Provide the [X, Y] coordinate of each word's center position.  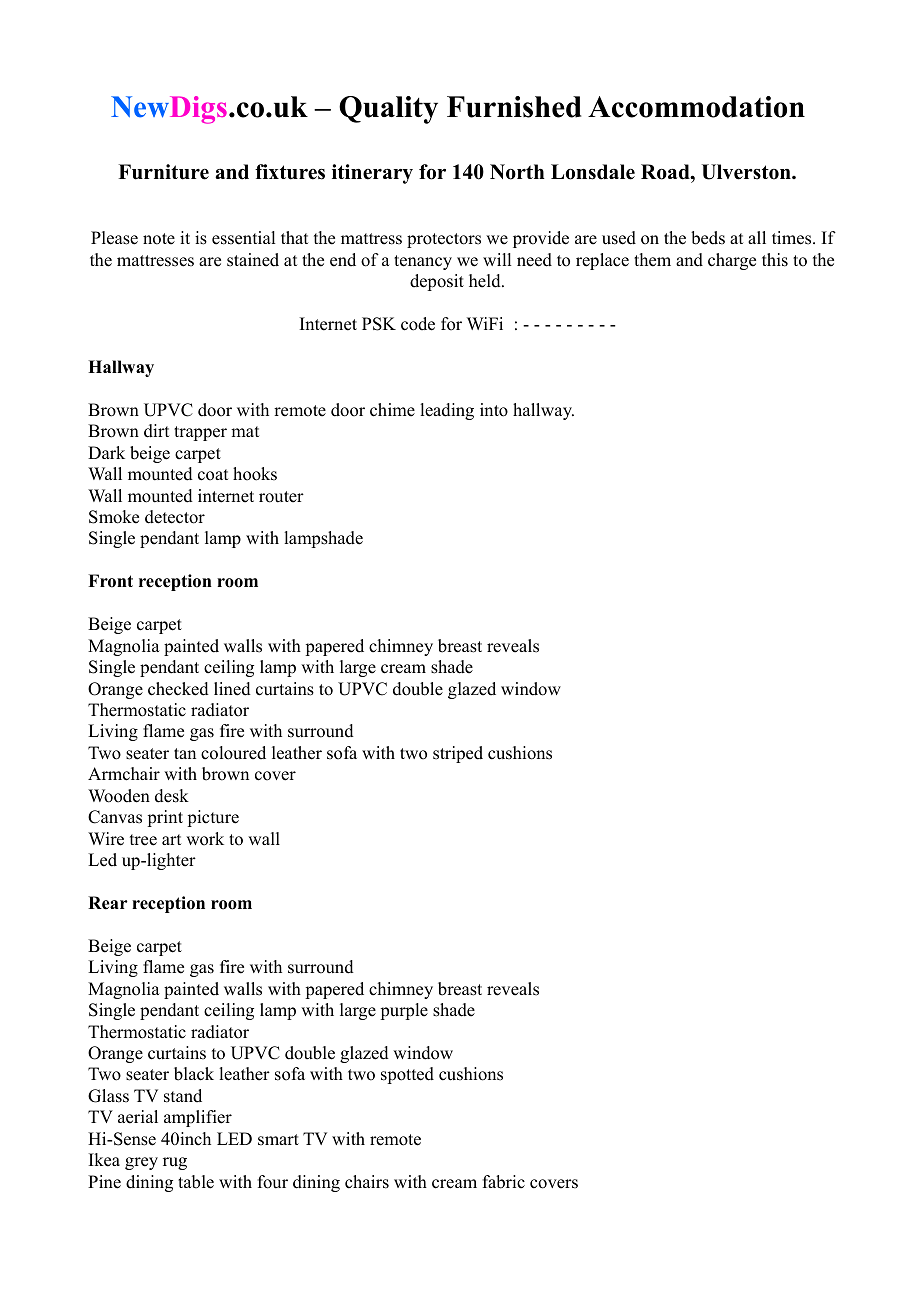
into [494, 410]
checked [178, 689]
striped [458, 754]
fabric [504, 1182]
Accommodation [696, 107]
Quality [388, 110]
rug [175, 1163]
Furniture [163, 172]
